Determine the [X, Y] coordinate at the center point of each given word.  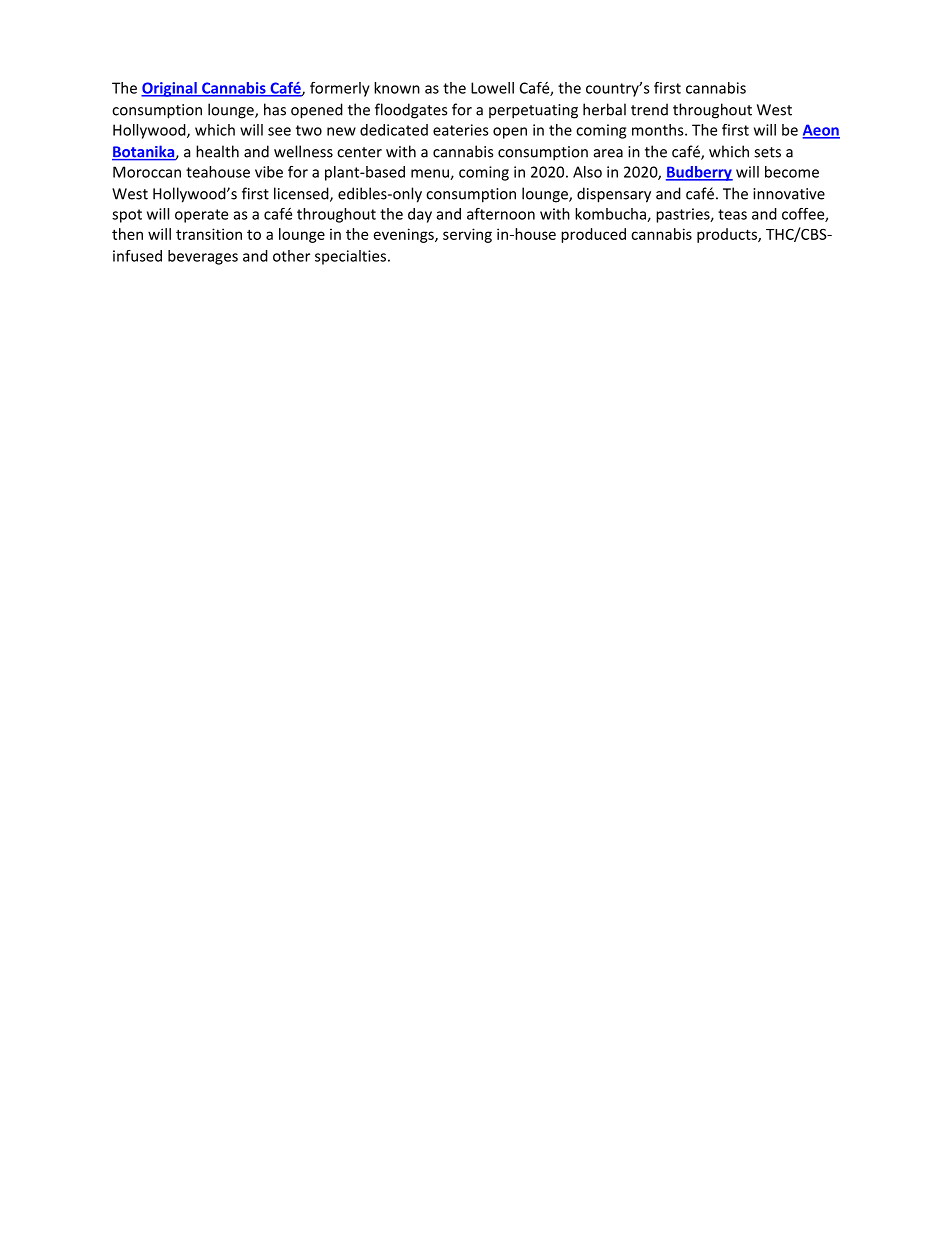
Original [170, 89]
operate [201, 216]
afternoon [501, 214]
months [659, 130]
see [279, 131]
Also [587, 172]
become [792, 172]
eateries [460, 130]
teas [732, 214]
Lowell [492, 88]
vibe [269, 172]
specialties [352, 257]
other [291, 256]
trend [649, 109]
